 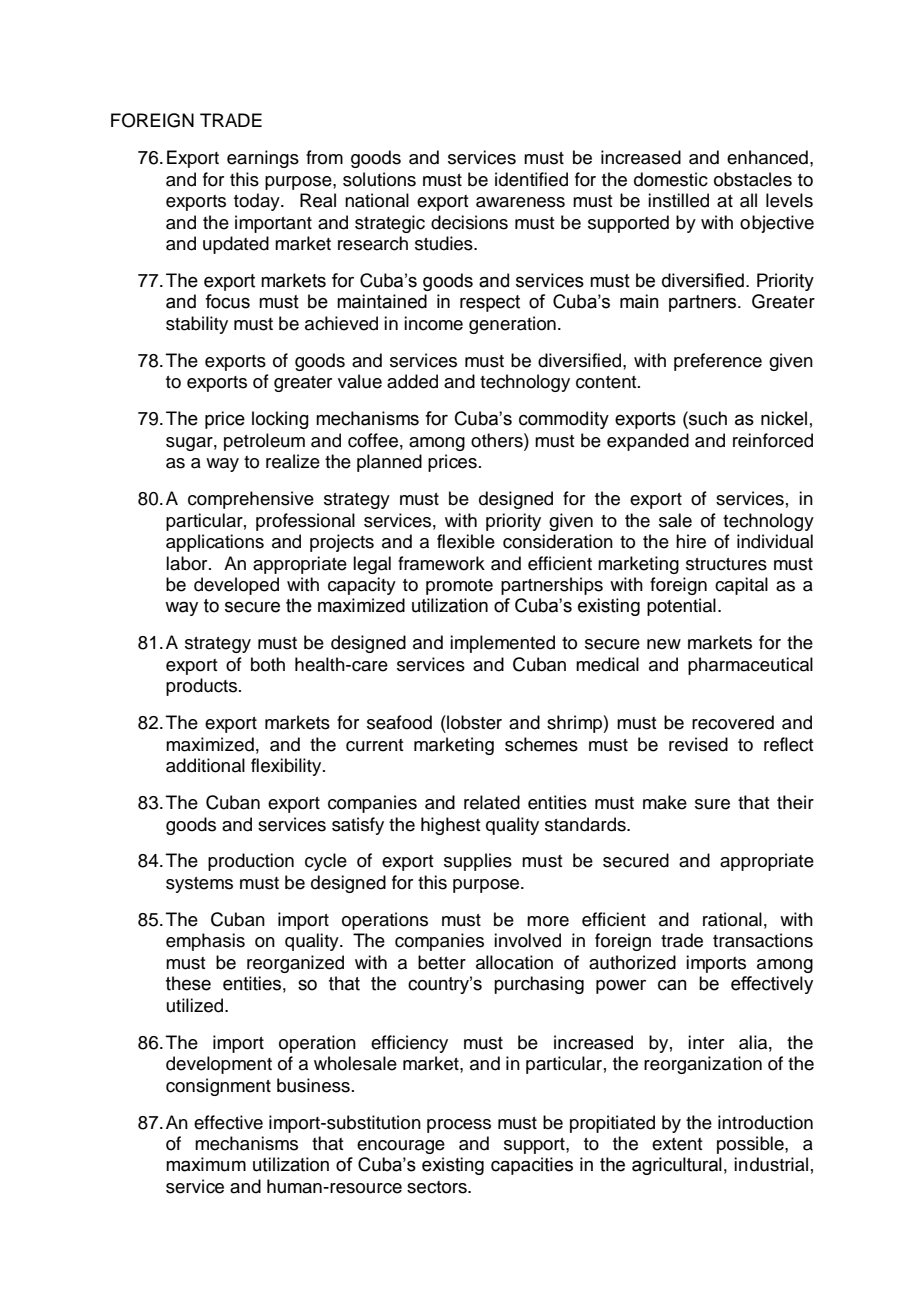 What do you see at coordinates (751, 1145) in the document?
I see `possible` at bounding box center [751, 1145].
